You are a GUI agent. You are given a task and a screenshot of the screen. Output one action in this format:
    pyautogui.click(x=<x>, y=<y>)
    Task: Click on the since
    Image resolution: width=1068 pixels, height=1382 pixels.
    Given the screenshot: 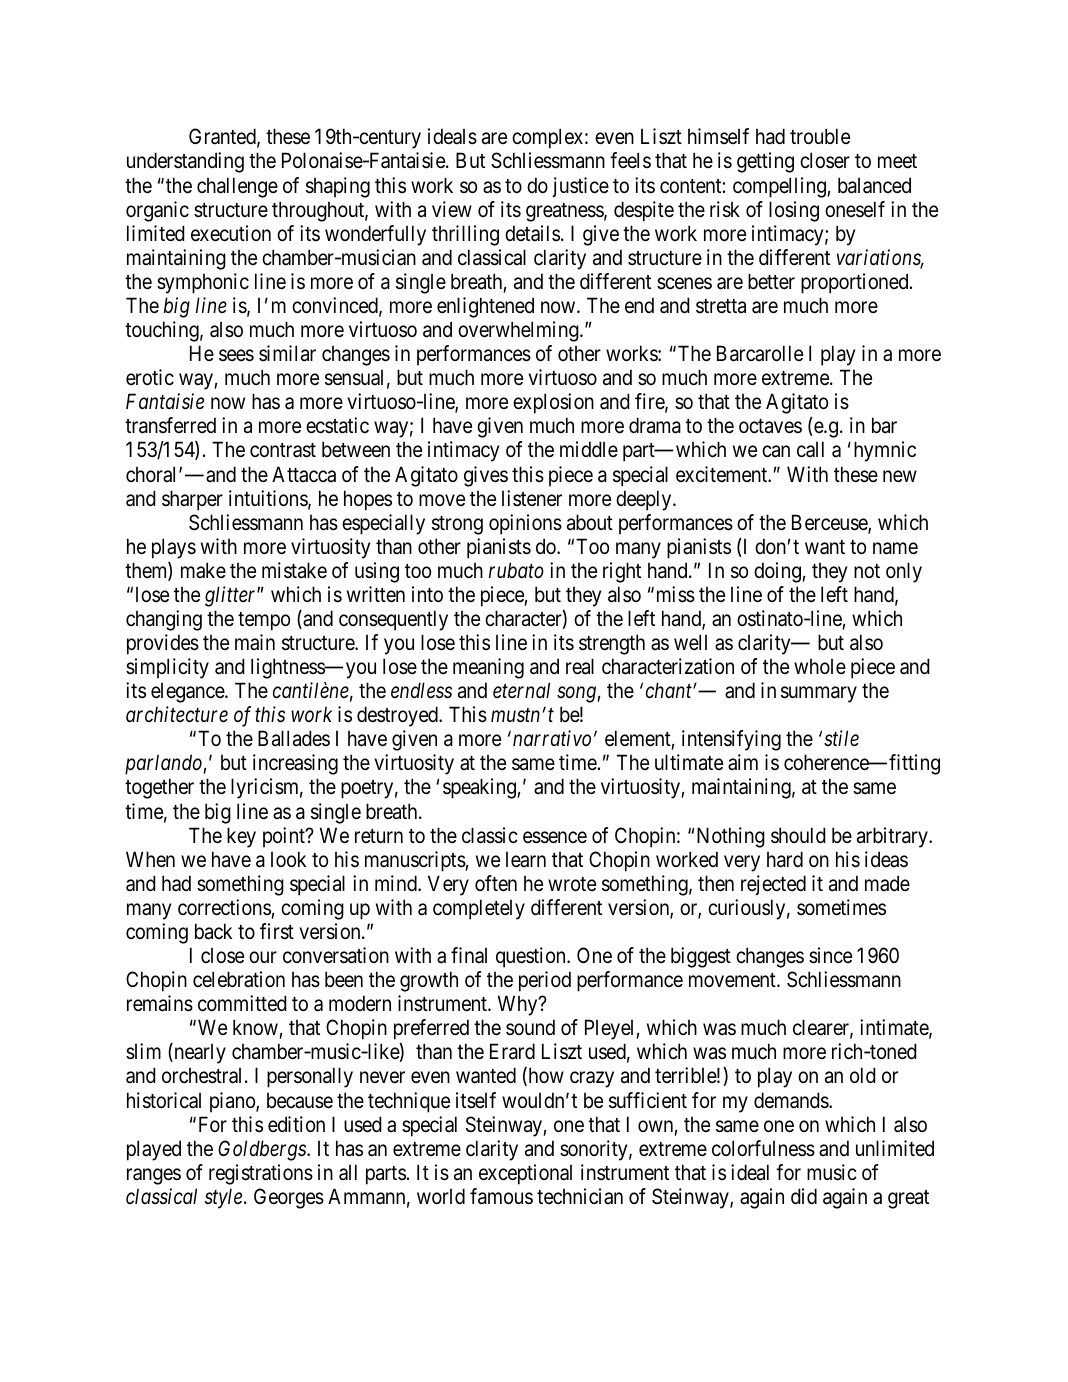 What is the action you would take?
    pyautogui.click(x=830, y=955)
